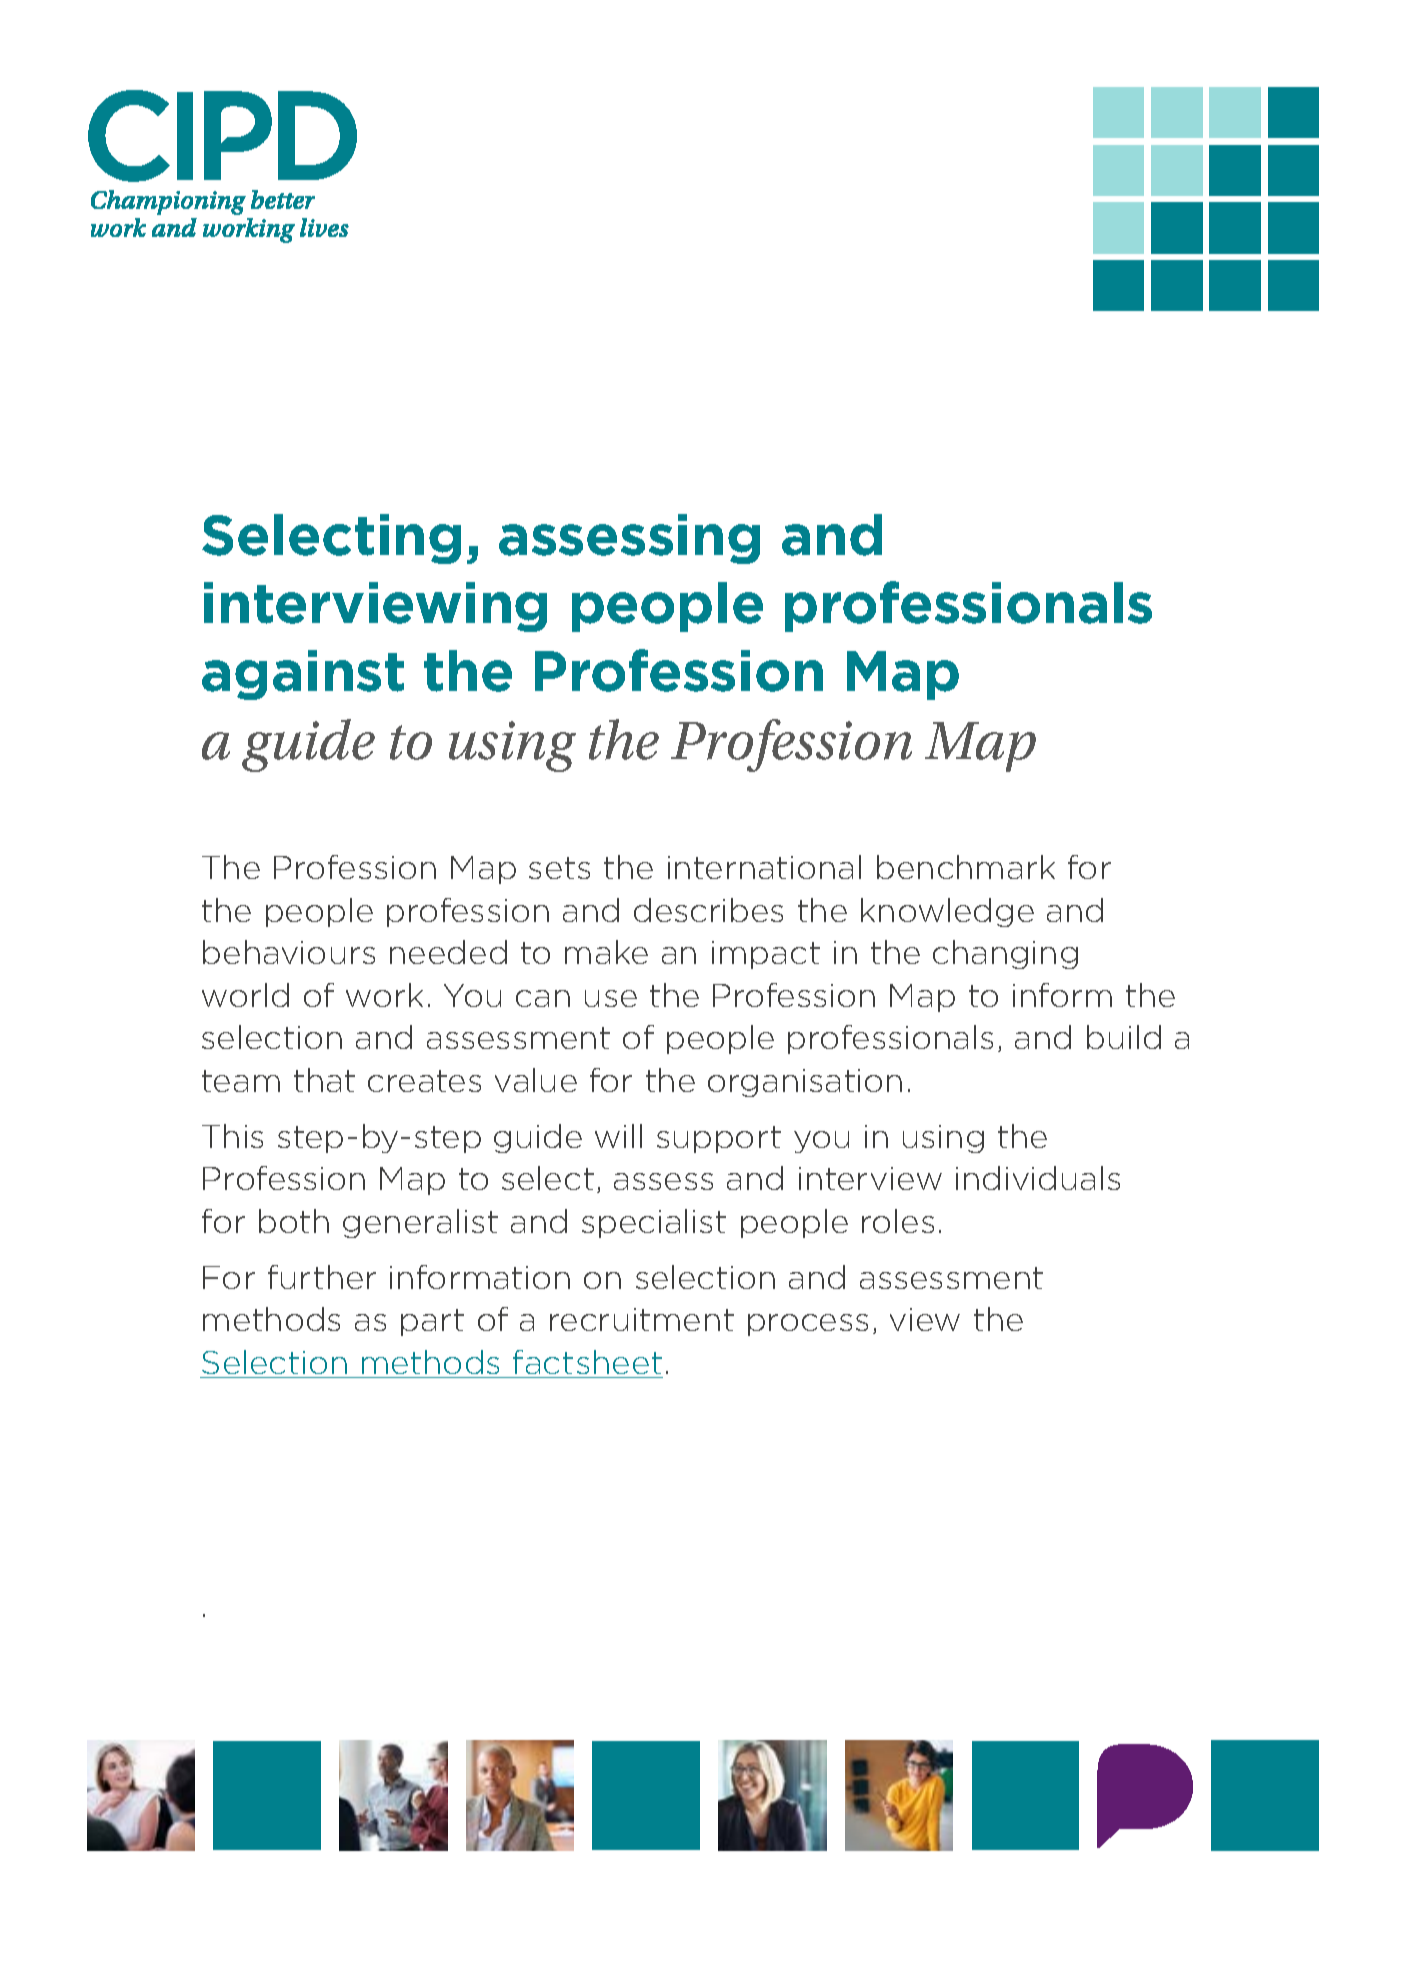 This image has width=1406, height=1988. What do you see at coordinates (966, 867) in the image?
I see `benchmark` at bounding box center [966, 867].
